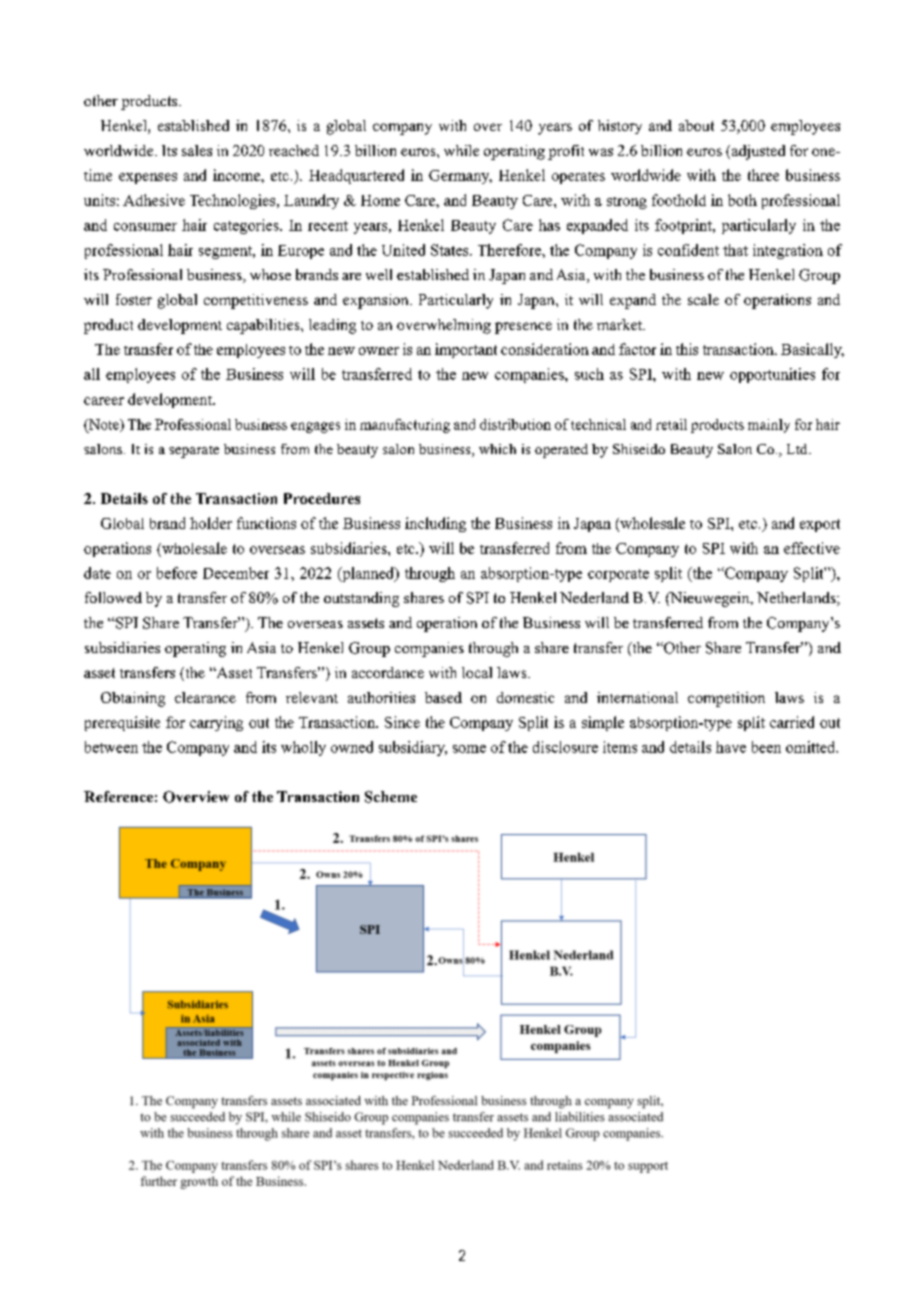 This screenshot has height=1308, width=924. I want to click on adjusted, so click(757, 152).
